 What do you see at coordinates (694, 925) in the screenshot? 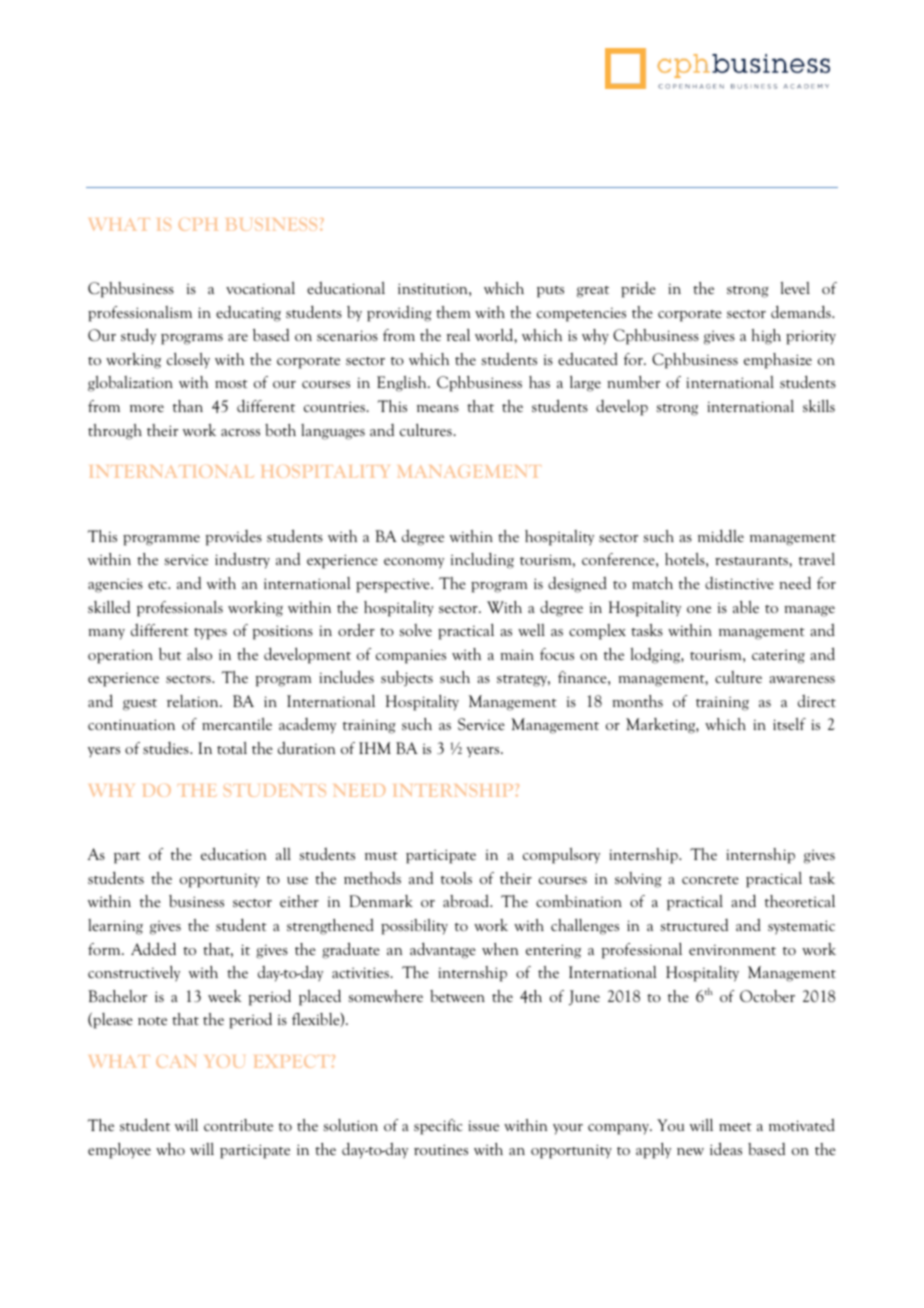
I see `structured` at bounding box center [694, 925].
